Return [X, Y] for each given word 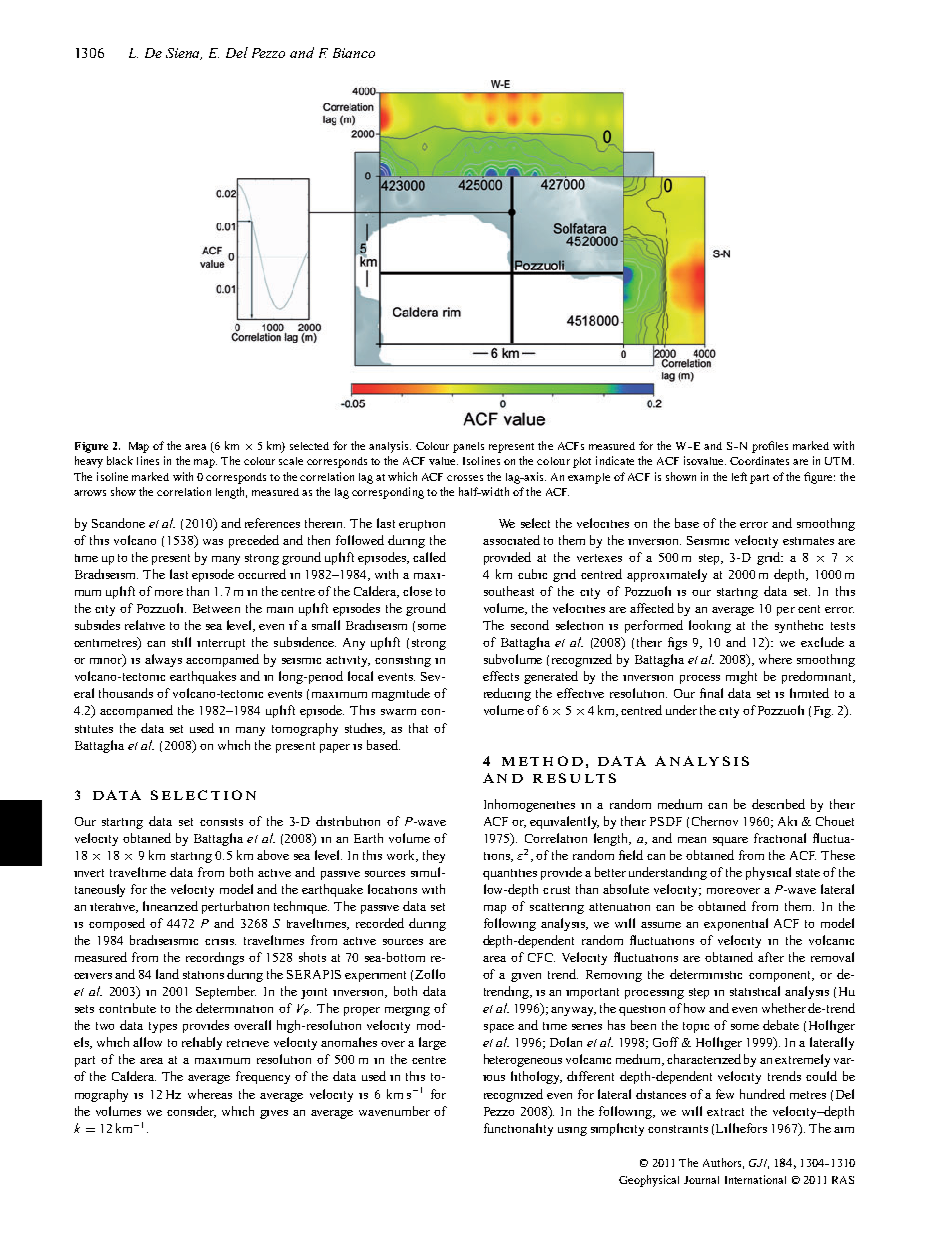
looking [710, 626]
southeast [509, 591]
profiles [770, 447]
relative [145, 625]
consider [191, 1112]
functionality [518, 1129]
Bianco [354, 53]
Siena [184, 54]
